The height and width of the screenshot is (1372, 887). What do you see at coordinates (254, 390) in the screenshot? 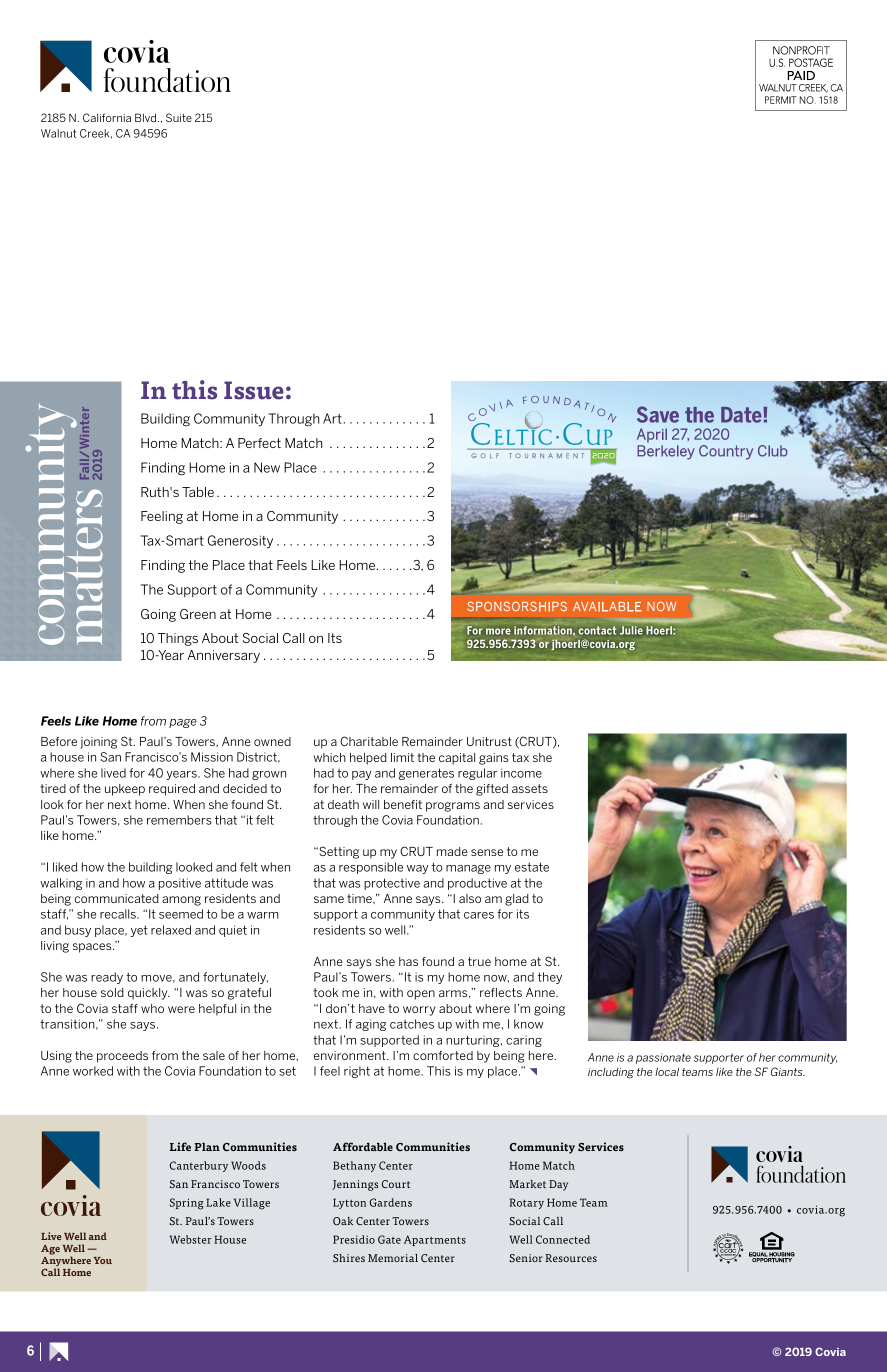
I see `Issue` at bounding box center [254, 390].
